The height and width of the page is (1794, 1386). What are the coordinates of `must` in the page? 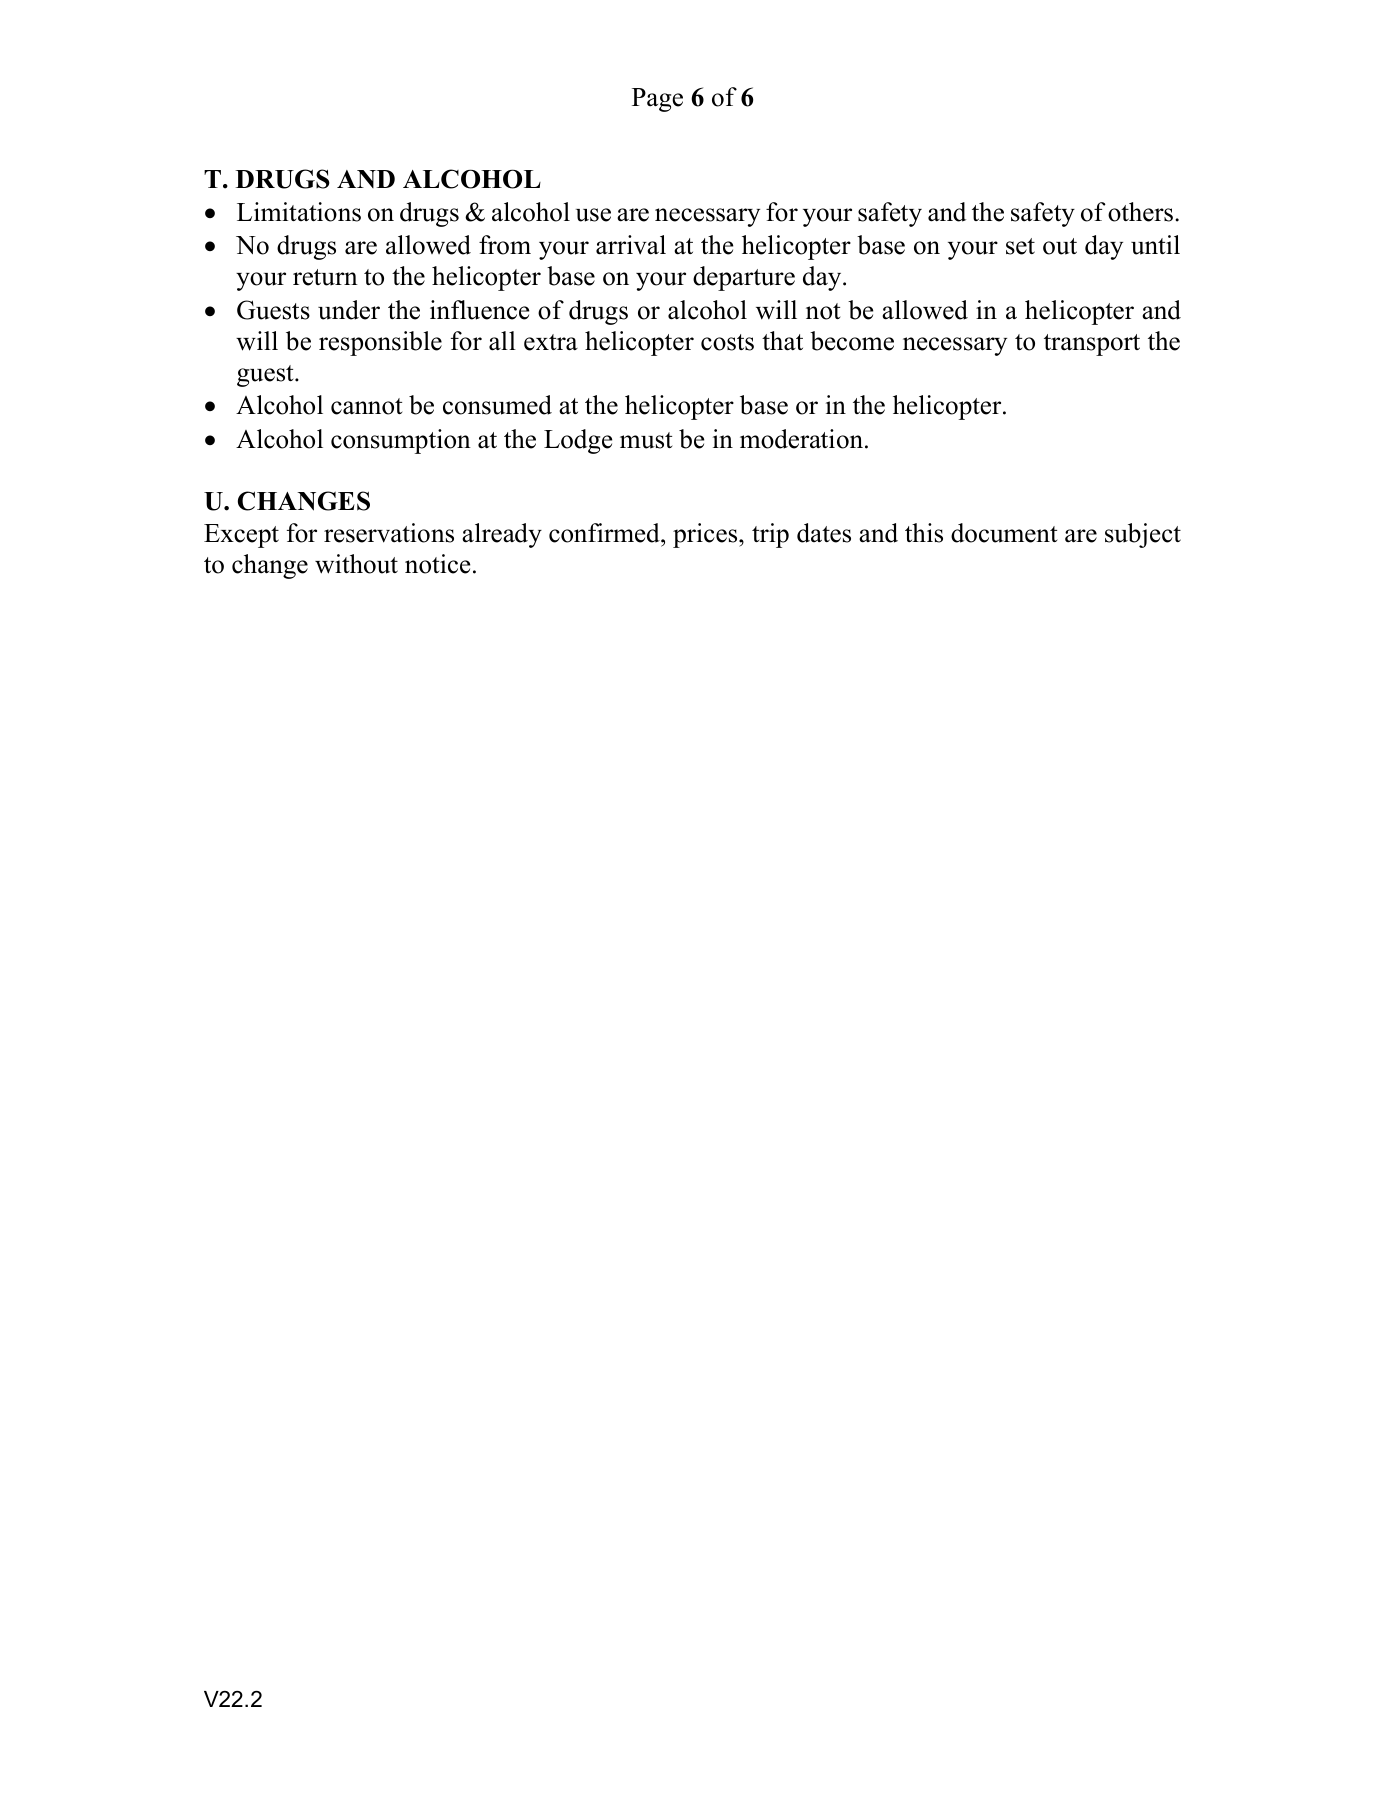 It's located at (646, 440).
